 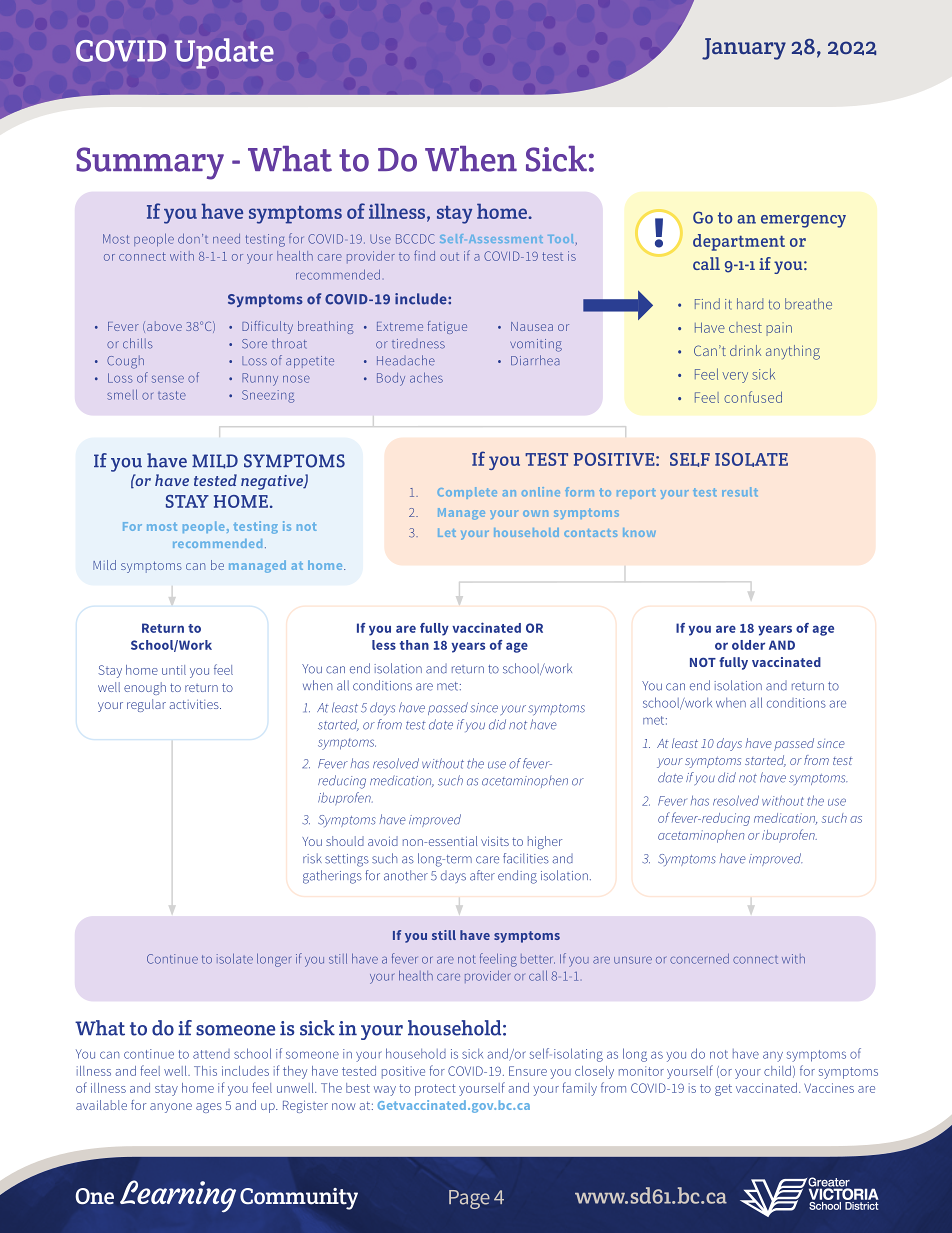 What do you see at coordinates (562, 240) in the screenshot?
I see `Tool` at bounding box center [562, 240].
